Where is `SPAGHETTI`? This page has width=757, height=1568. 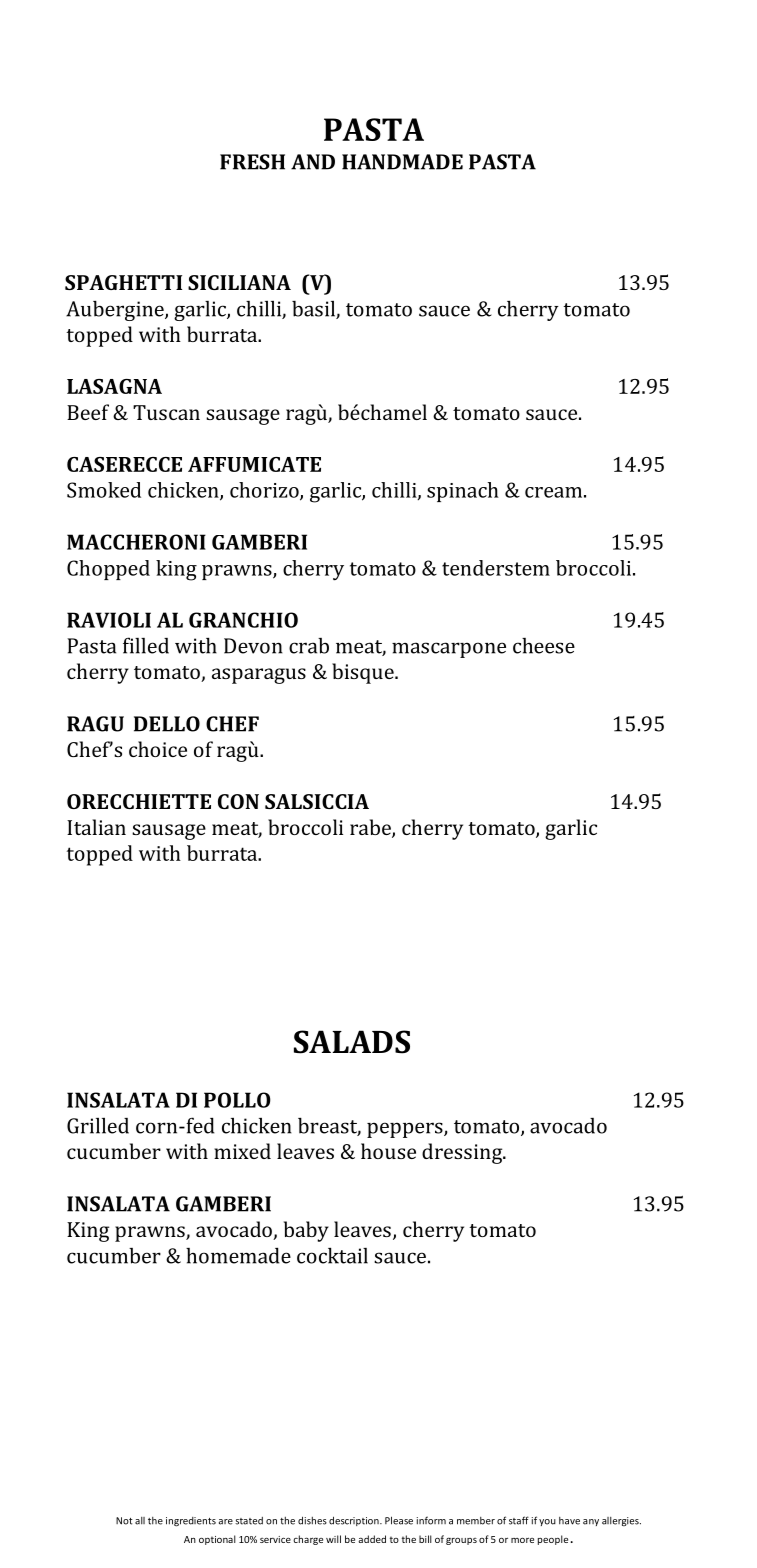
SPAGHETTI is located at coordinates (123, 282).
